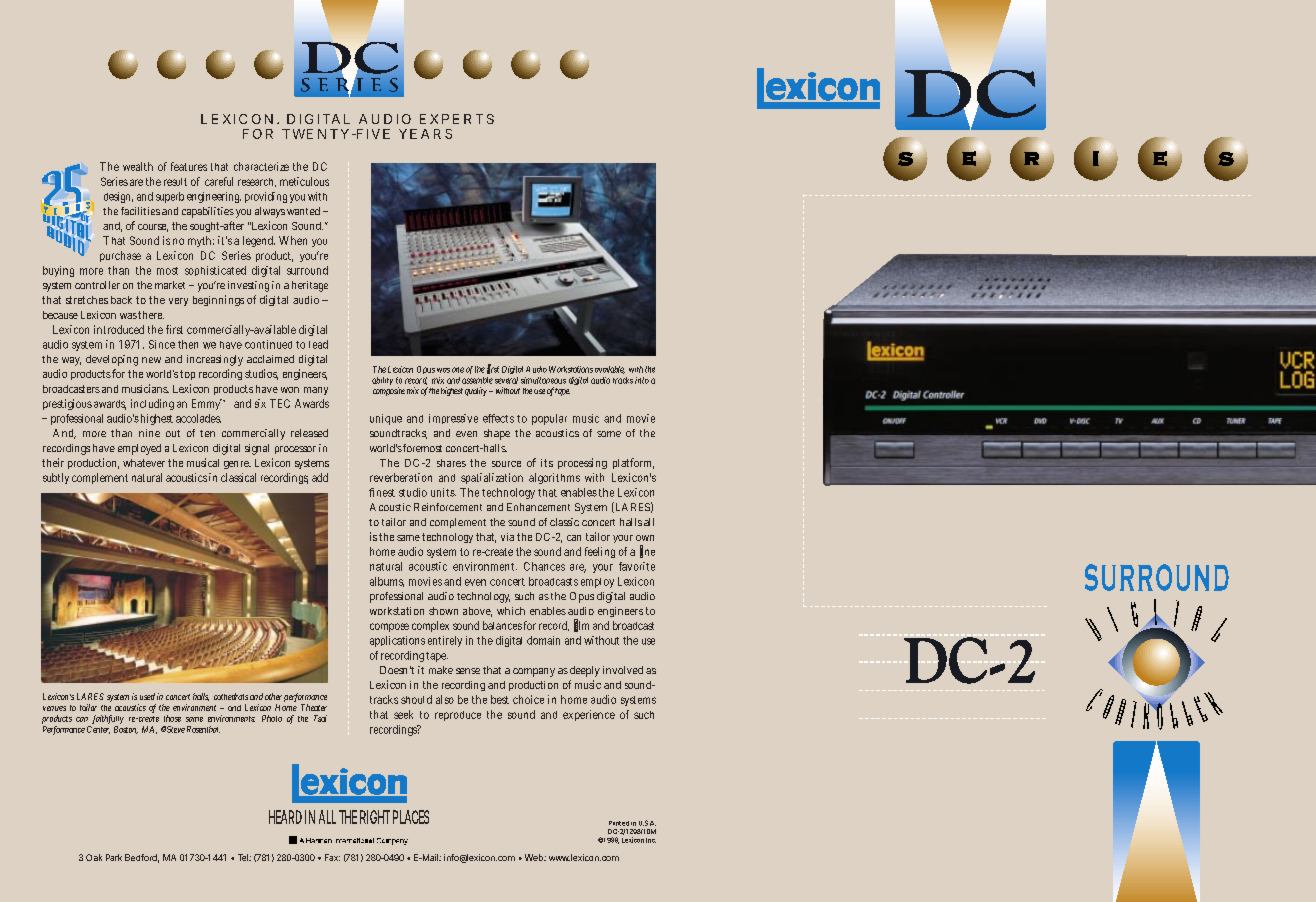 The width and height of the page is (1316, 902). What do you see at coordinates (619, 823) in the page?
I see `Printed` at bounding box center [619, 823].
